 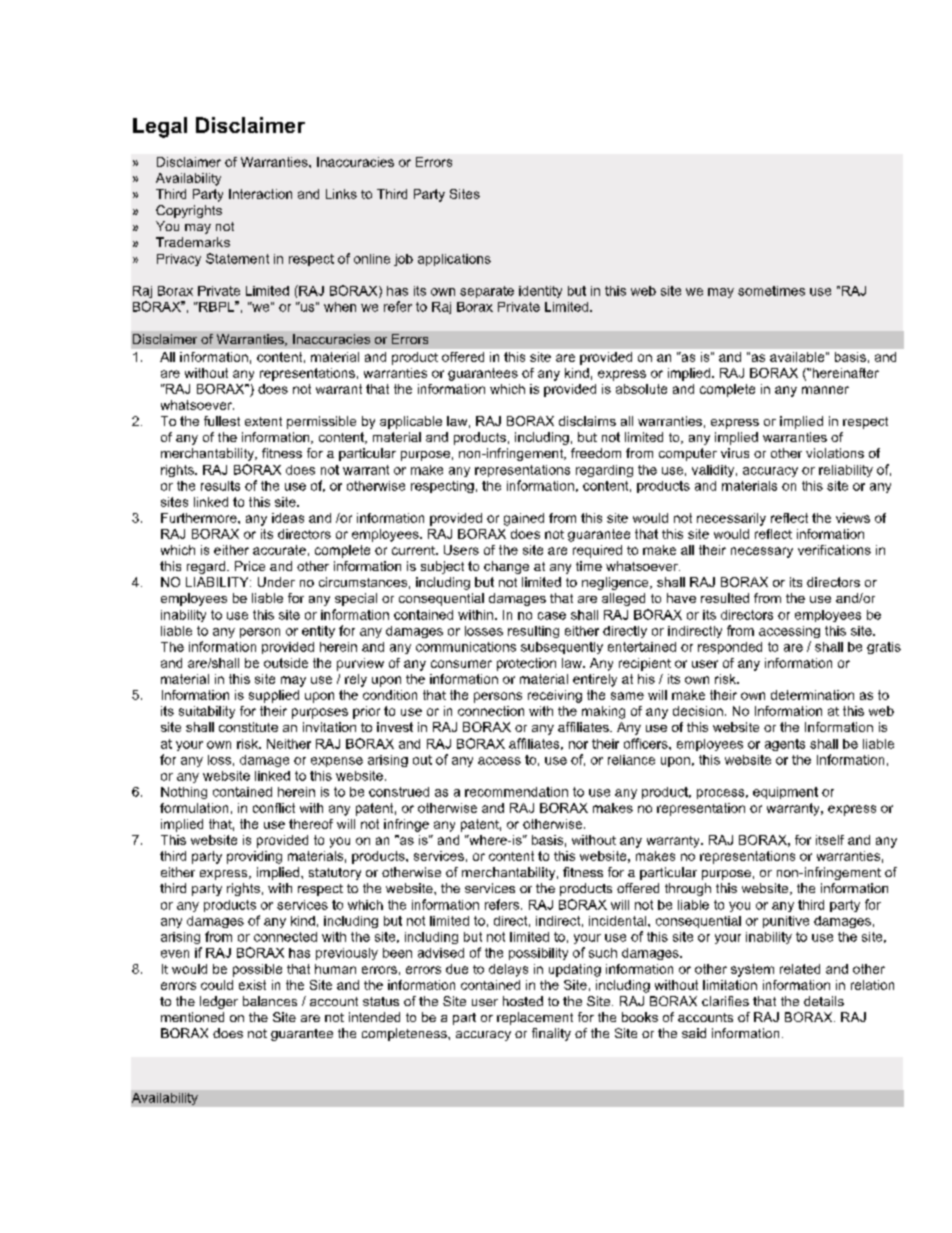 I want to click on balances, so click(x=270, y=1001).
